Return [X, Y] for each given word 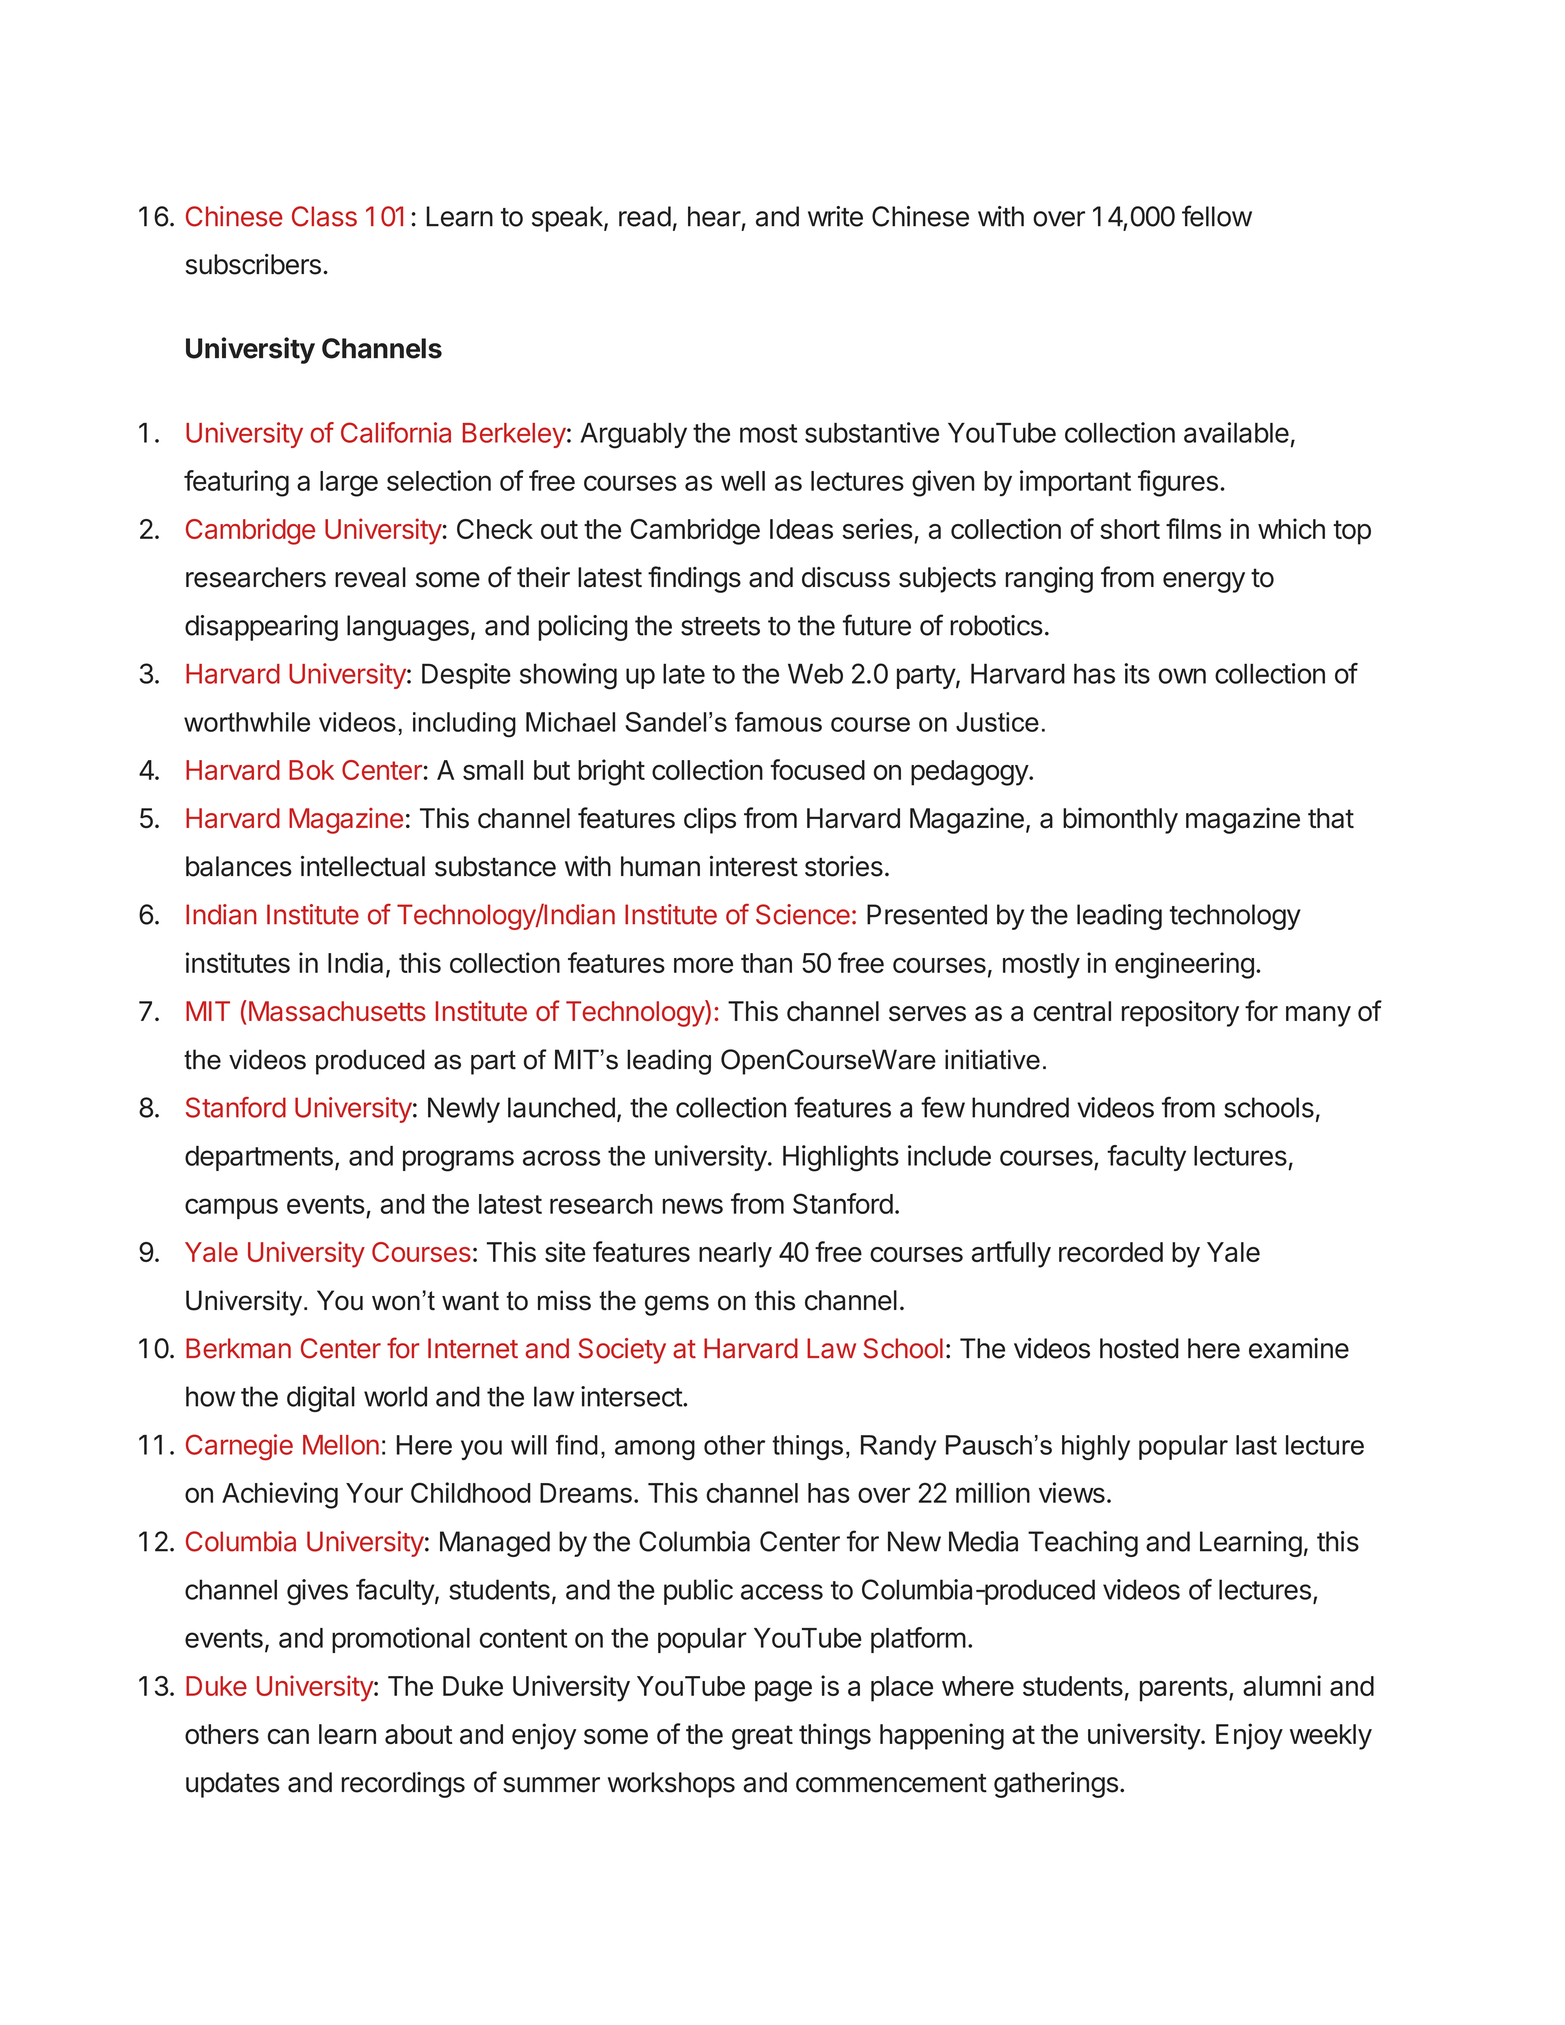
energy [1204, 582]
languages [408, 628]
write [835, 216]
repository [1180, 1013]
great [762, 1737]
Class [324, 216]
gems [677, 1305]
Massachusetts [336, 1010]
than [766, 963]
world [395, 1396]
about [419, 1734]
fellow [1217, 216]
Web [815, 673]
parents [1183, 1689]
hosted [1139, 1348]
